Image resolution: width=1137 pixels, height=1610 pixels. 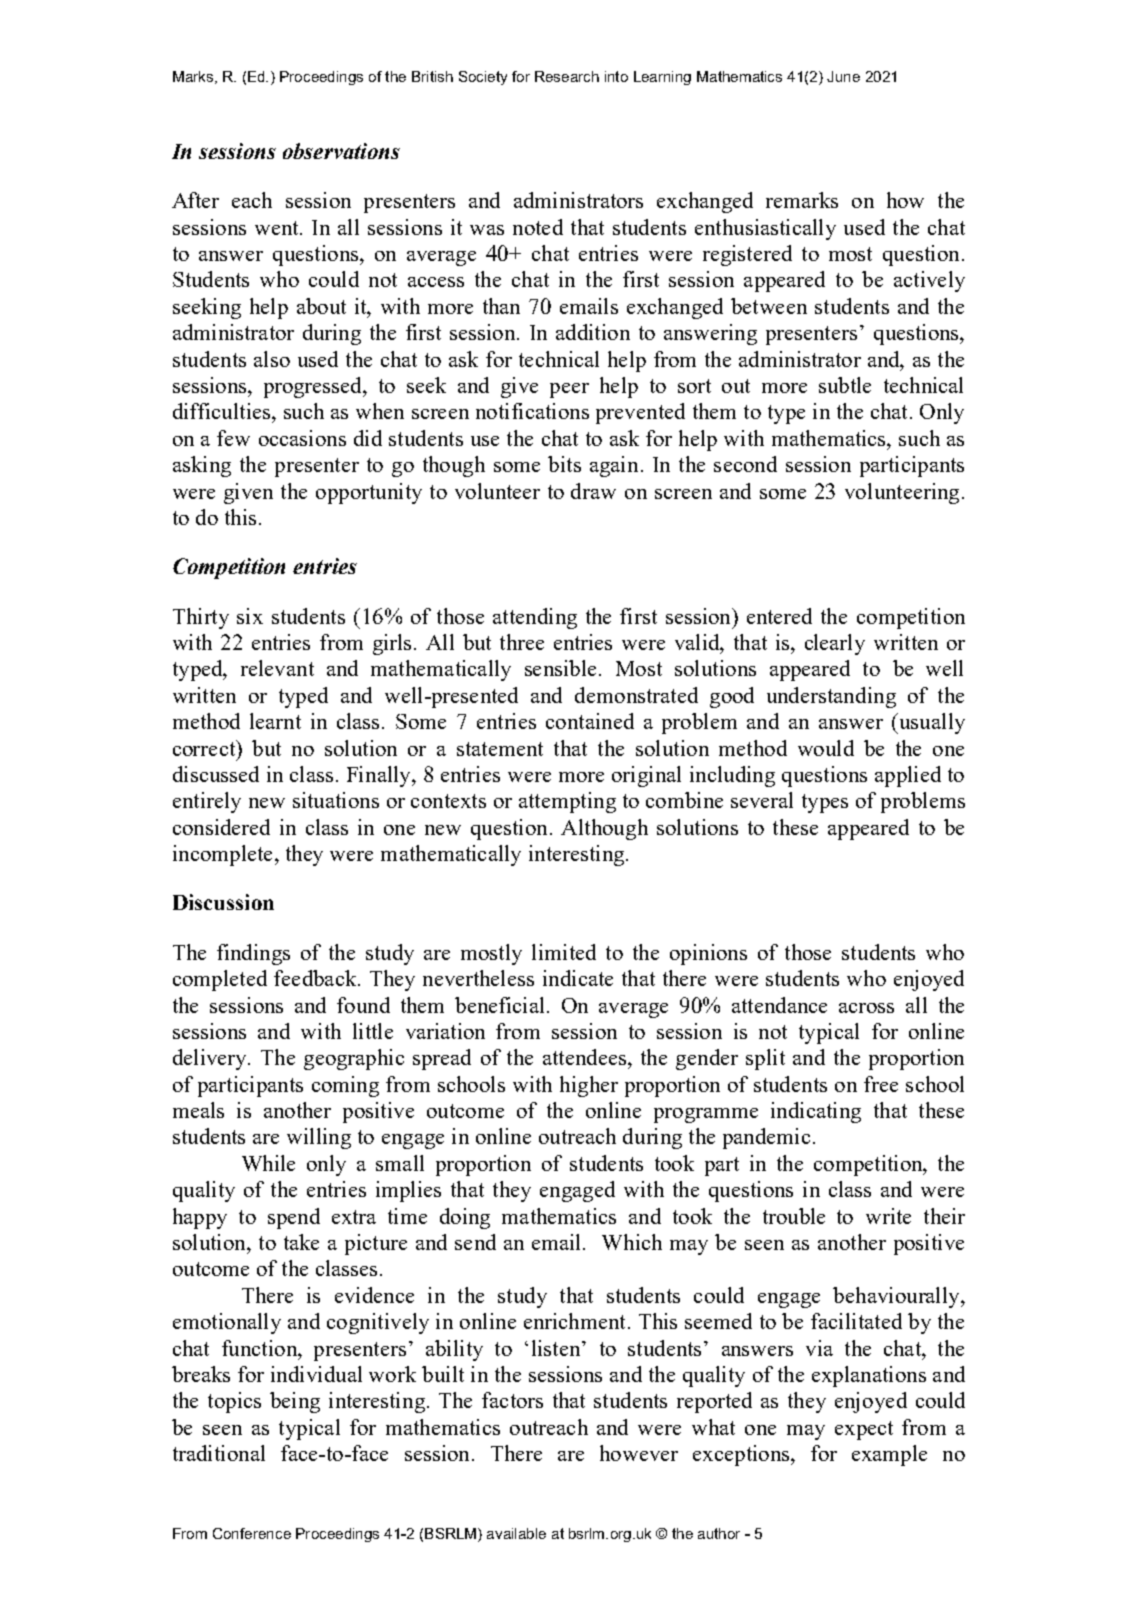 What do you see at coordinates (567, 76) in the screenshot?
I see `Research` at bounding box center [567, 76].
